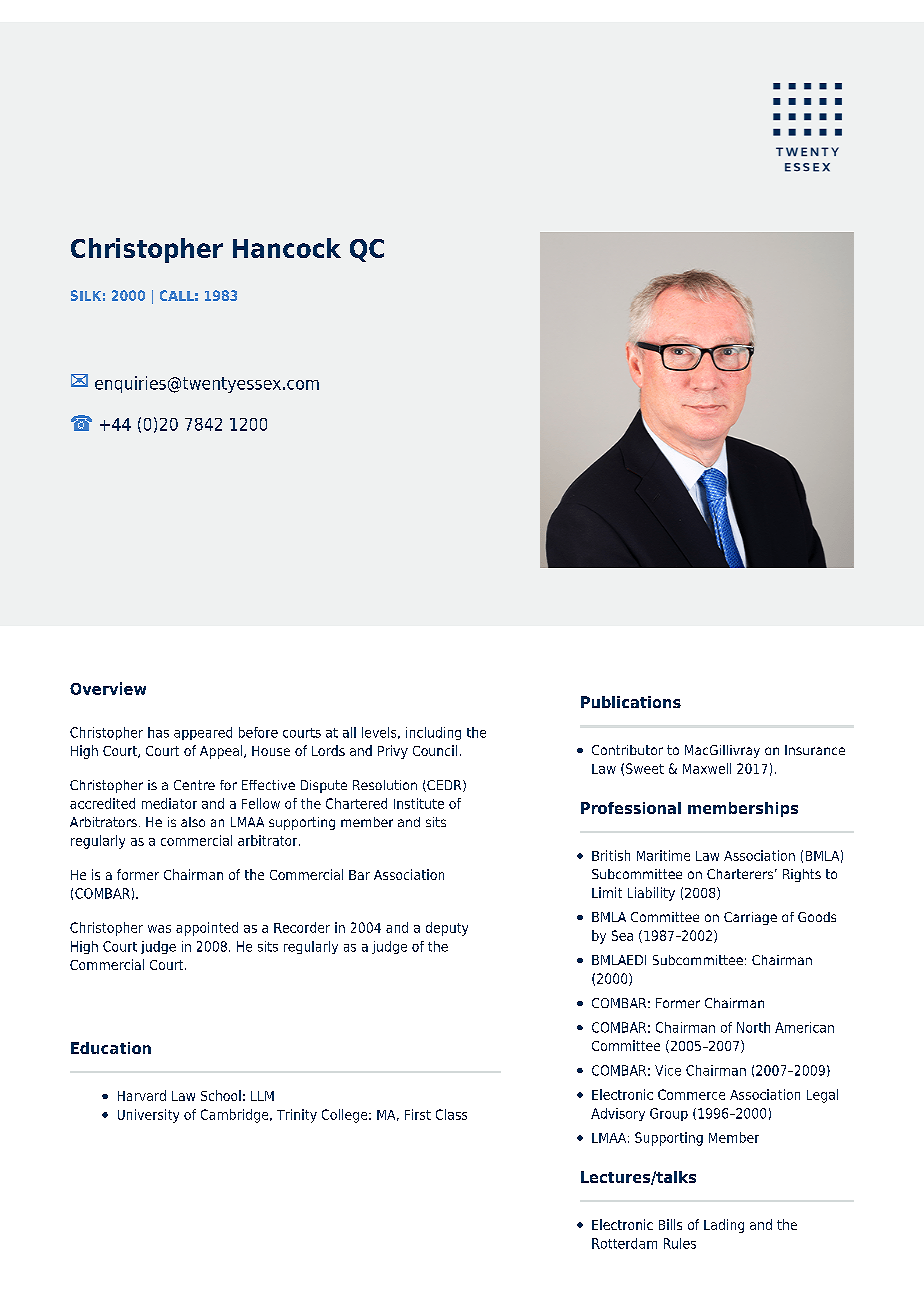 The width and height of the image is (924, 1308). Describe the element at coordinates (433, 733) in the image. I see `including` at that location.
